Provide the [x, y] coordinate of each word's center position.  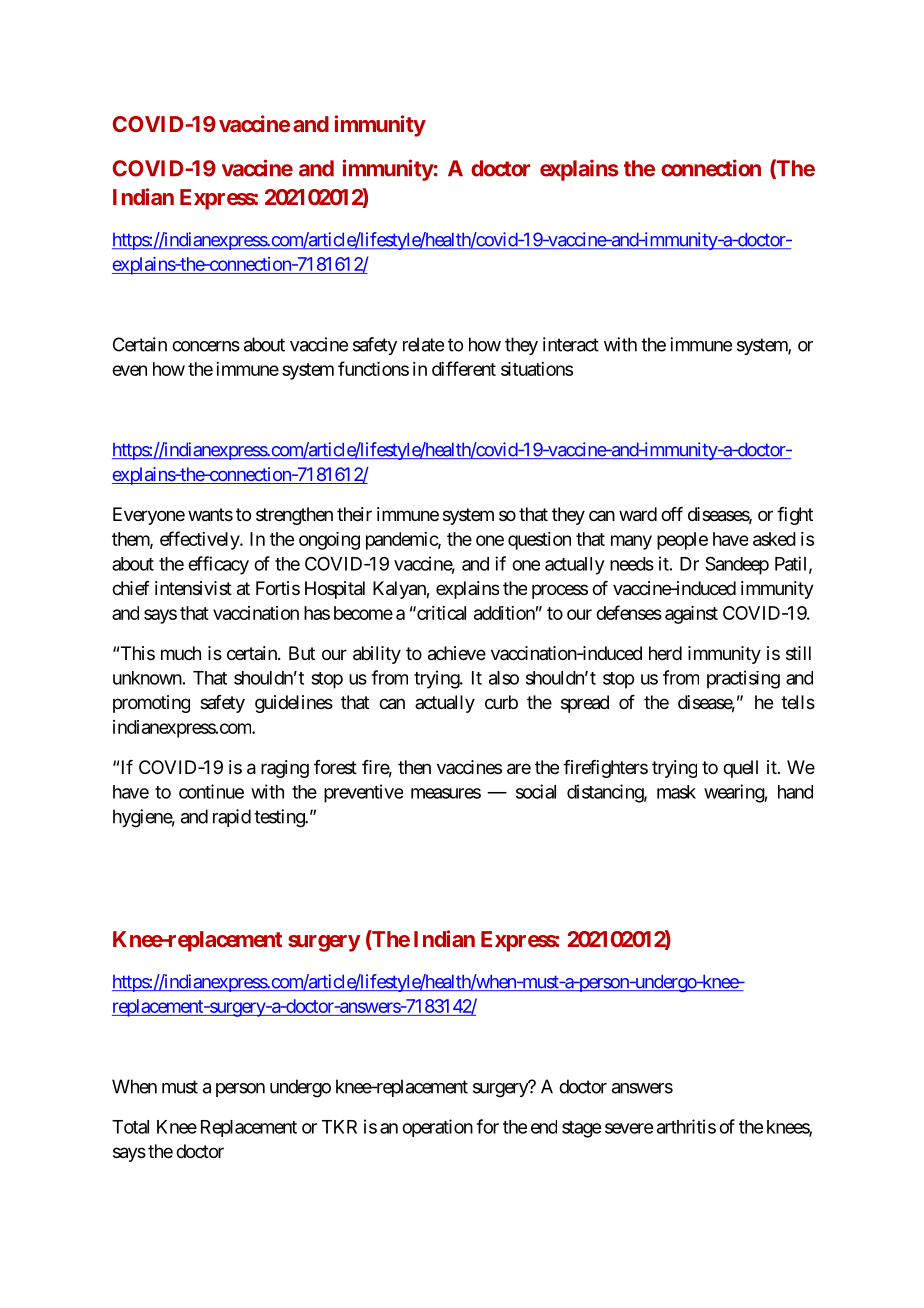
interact [571, 344]
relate [423, 344]
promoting [151, 704]
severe [629, 1128]
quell [740, 769]
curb [501, 702]
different [464, 368]
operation [437, 1128]
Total [130, 1127]
